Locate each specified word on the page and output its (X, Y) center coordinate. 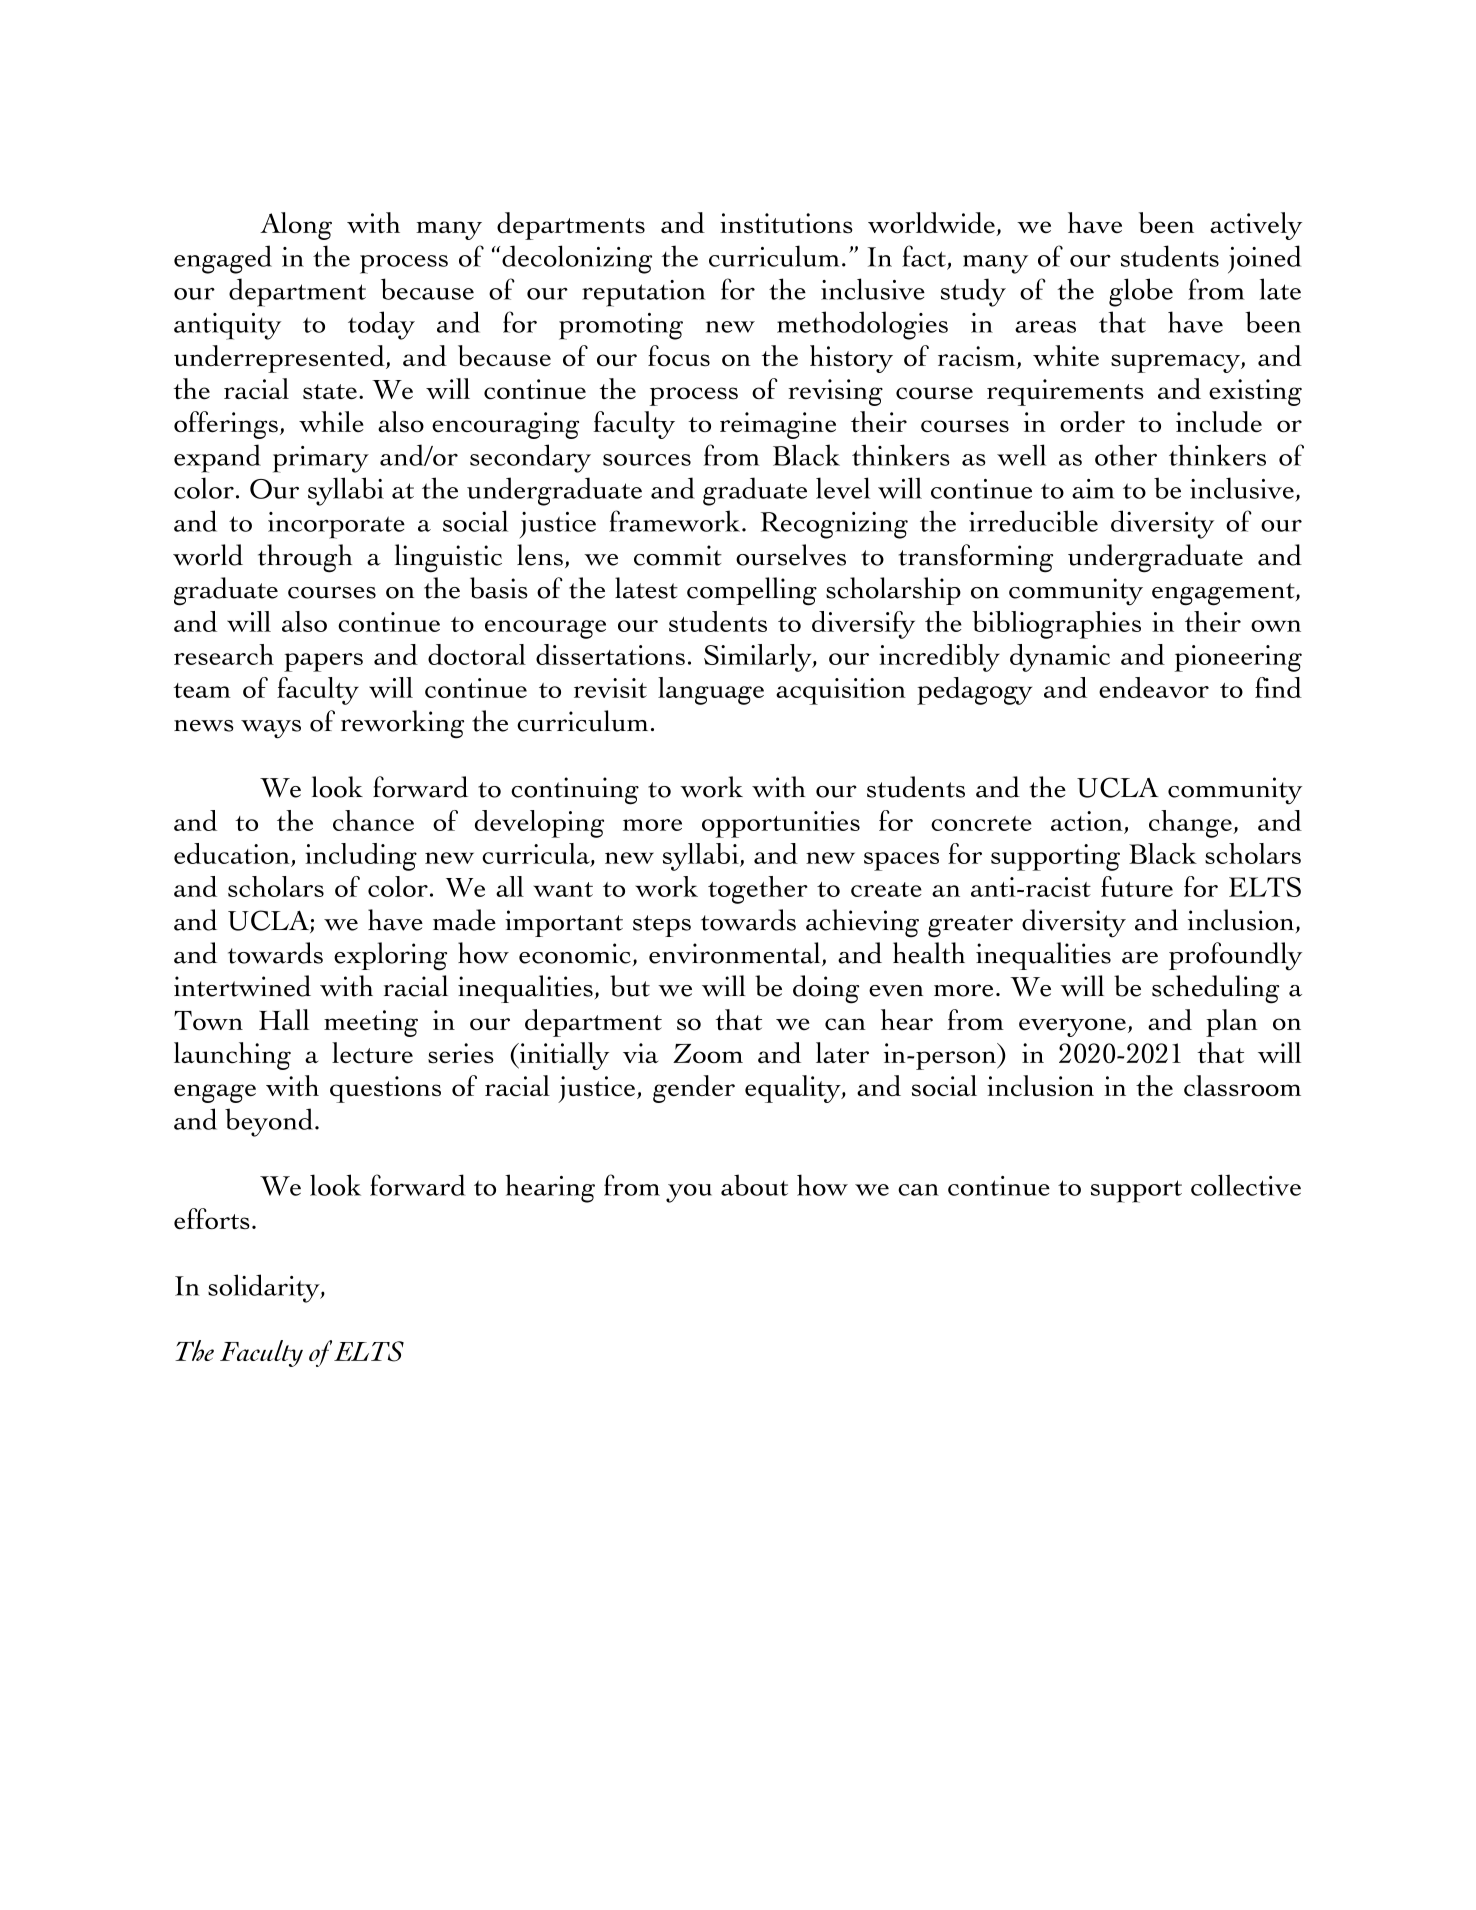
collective (1246, 1185)
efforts (212, 1219)
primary (321, 459)
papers (323, 662)
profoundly (1235, 956)
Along (296, 226)
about (754, 1185)
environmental (736, 954)
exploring (390, 956)
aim (1093, 489)
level (843, 488)
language (711, 691)
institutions (786, 223)
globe (1141, 292)
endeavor (1154, 687)
